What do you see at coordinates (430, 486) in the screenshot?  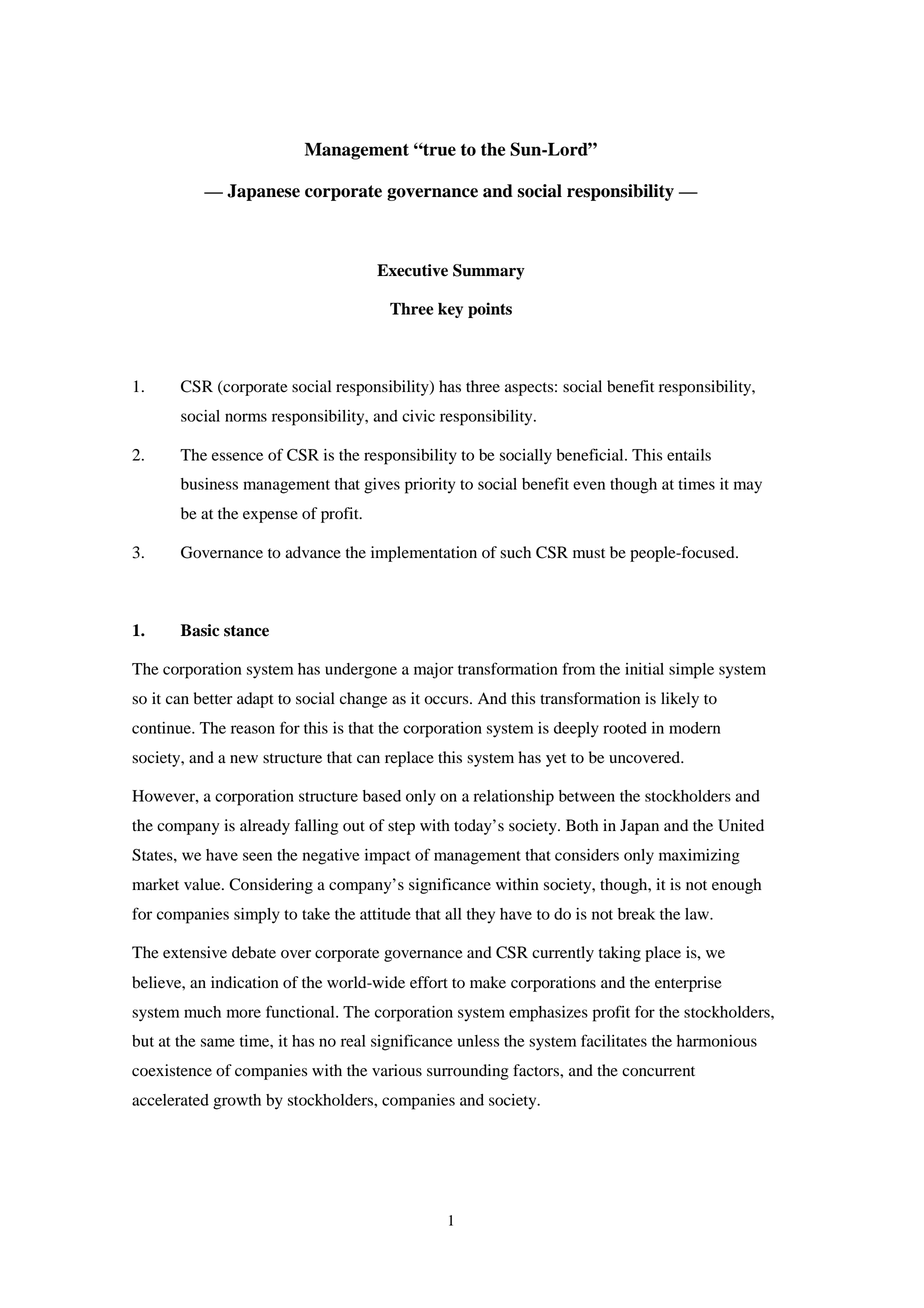 I see `priority` at bounding box center [430, 486].
